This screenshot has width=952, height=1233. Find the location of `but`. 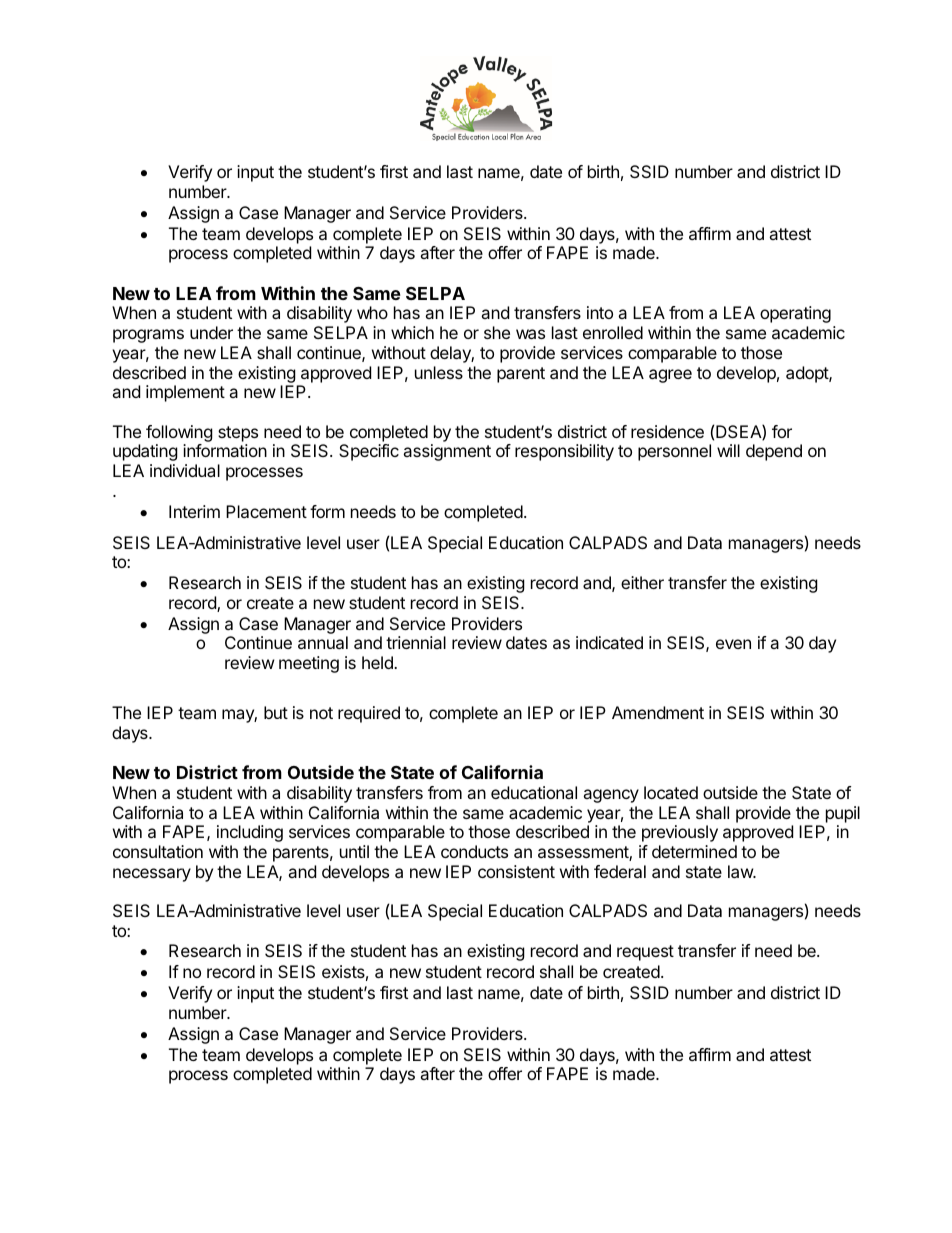

but is located at coordinates (276, 712).
